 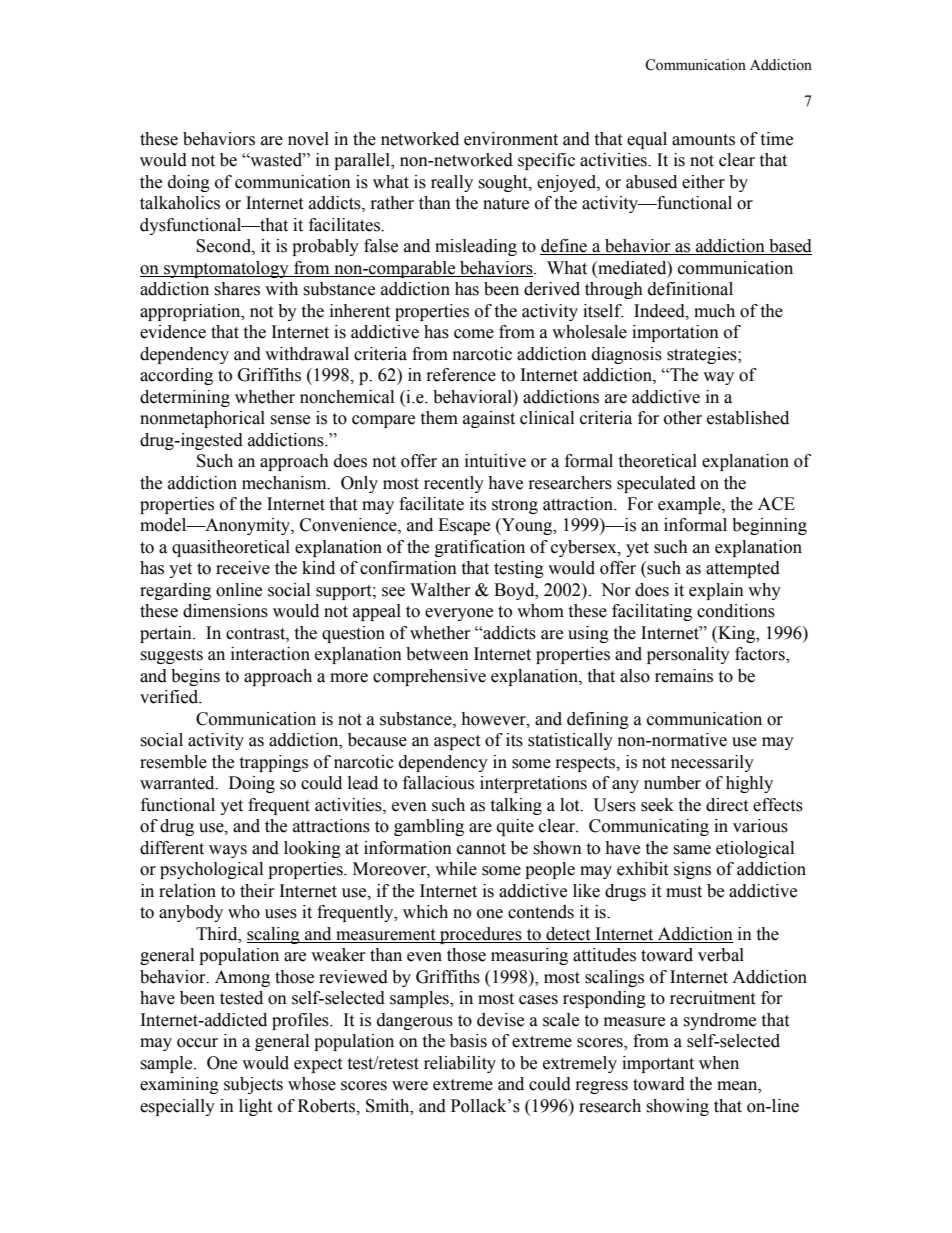 I want to click on sought, so click(x=504, y=183).
